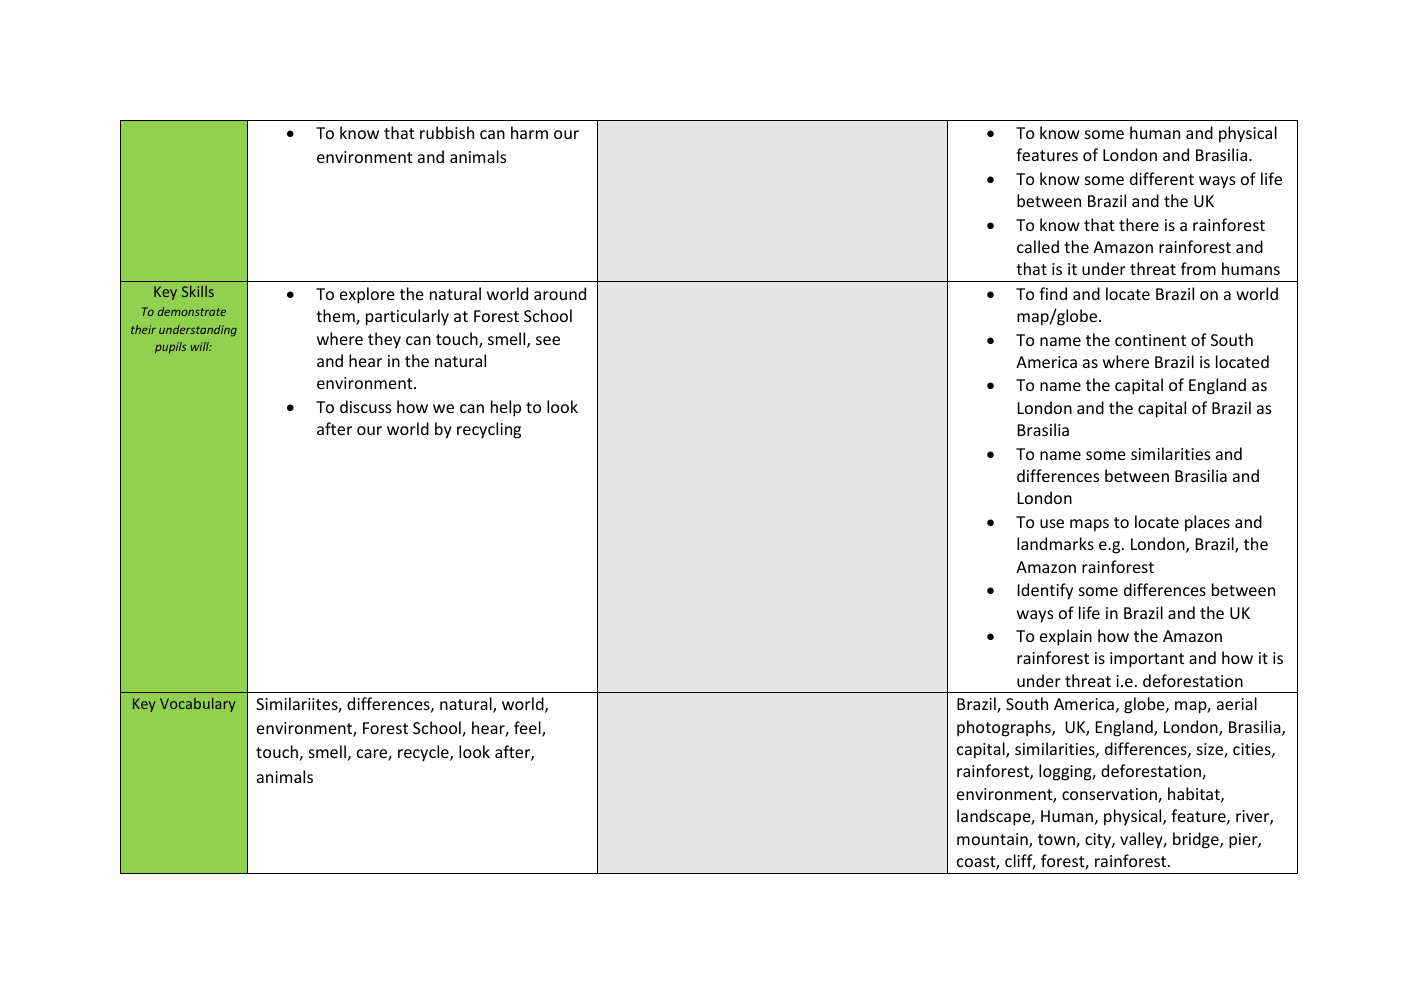  What do you see at coordinates (529, 132) in the screenshot?
I see `harm` at bounding box center [529, 132].
